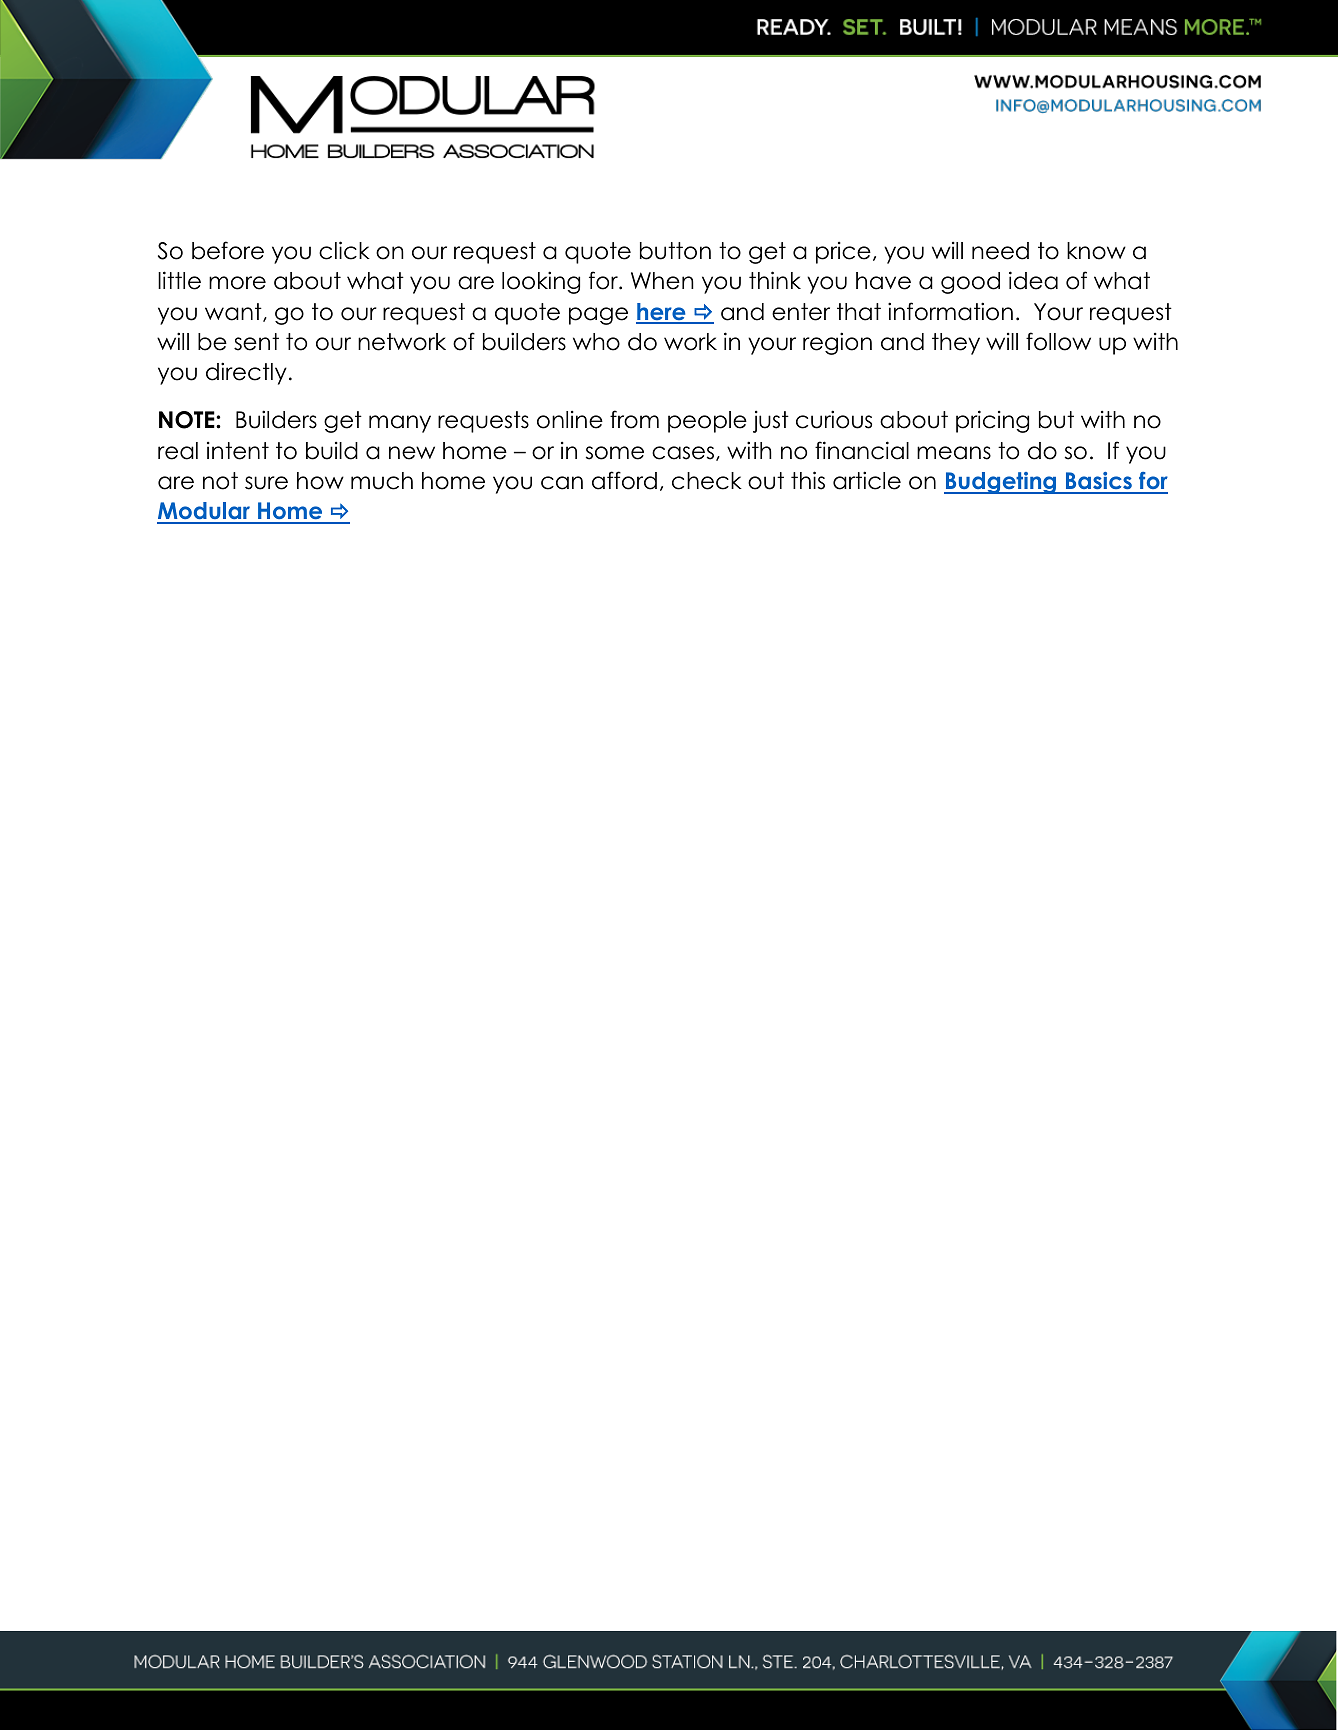 The height and width of the image is (1731, 1338). Describe the element at coordinates (624, 480) in the image. I see `afford` at that location.
